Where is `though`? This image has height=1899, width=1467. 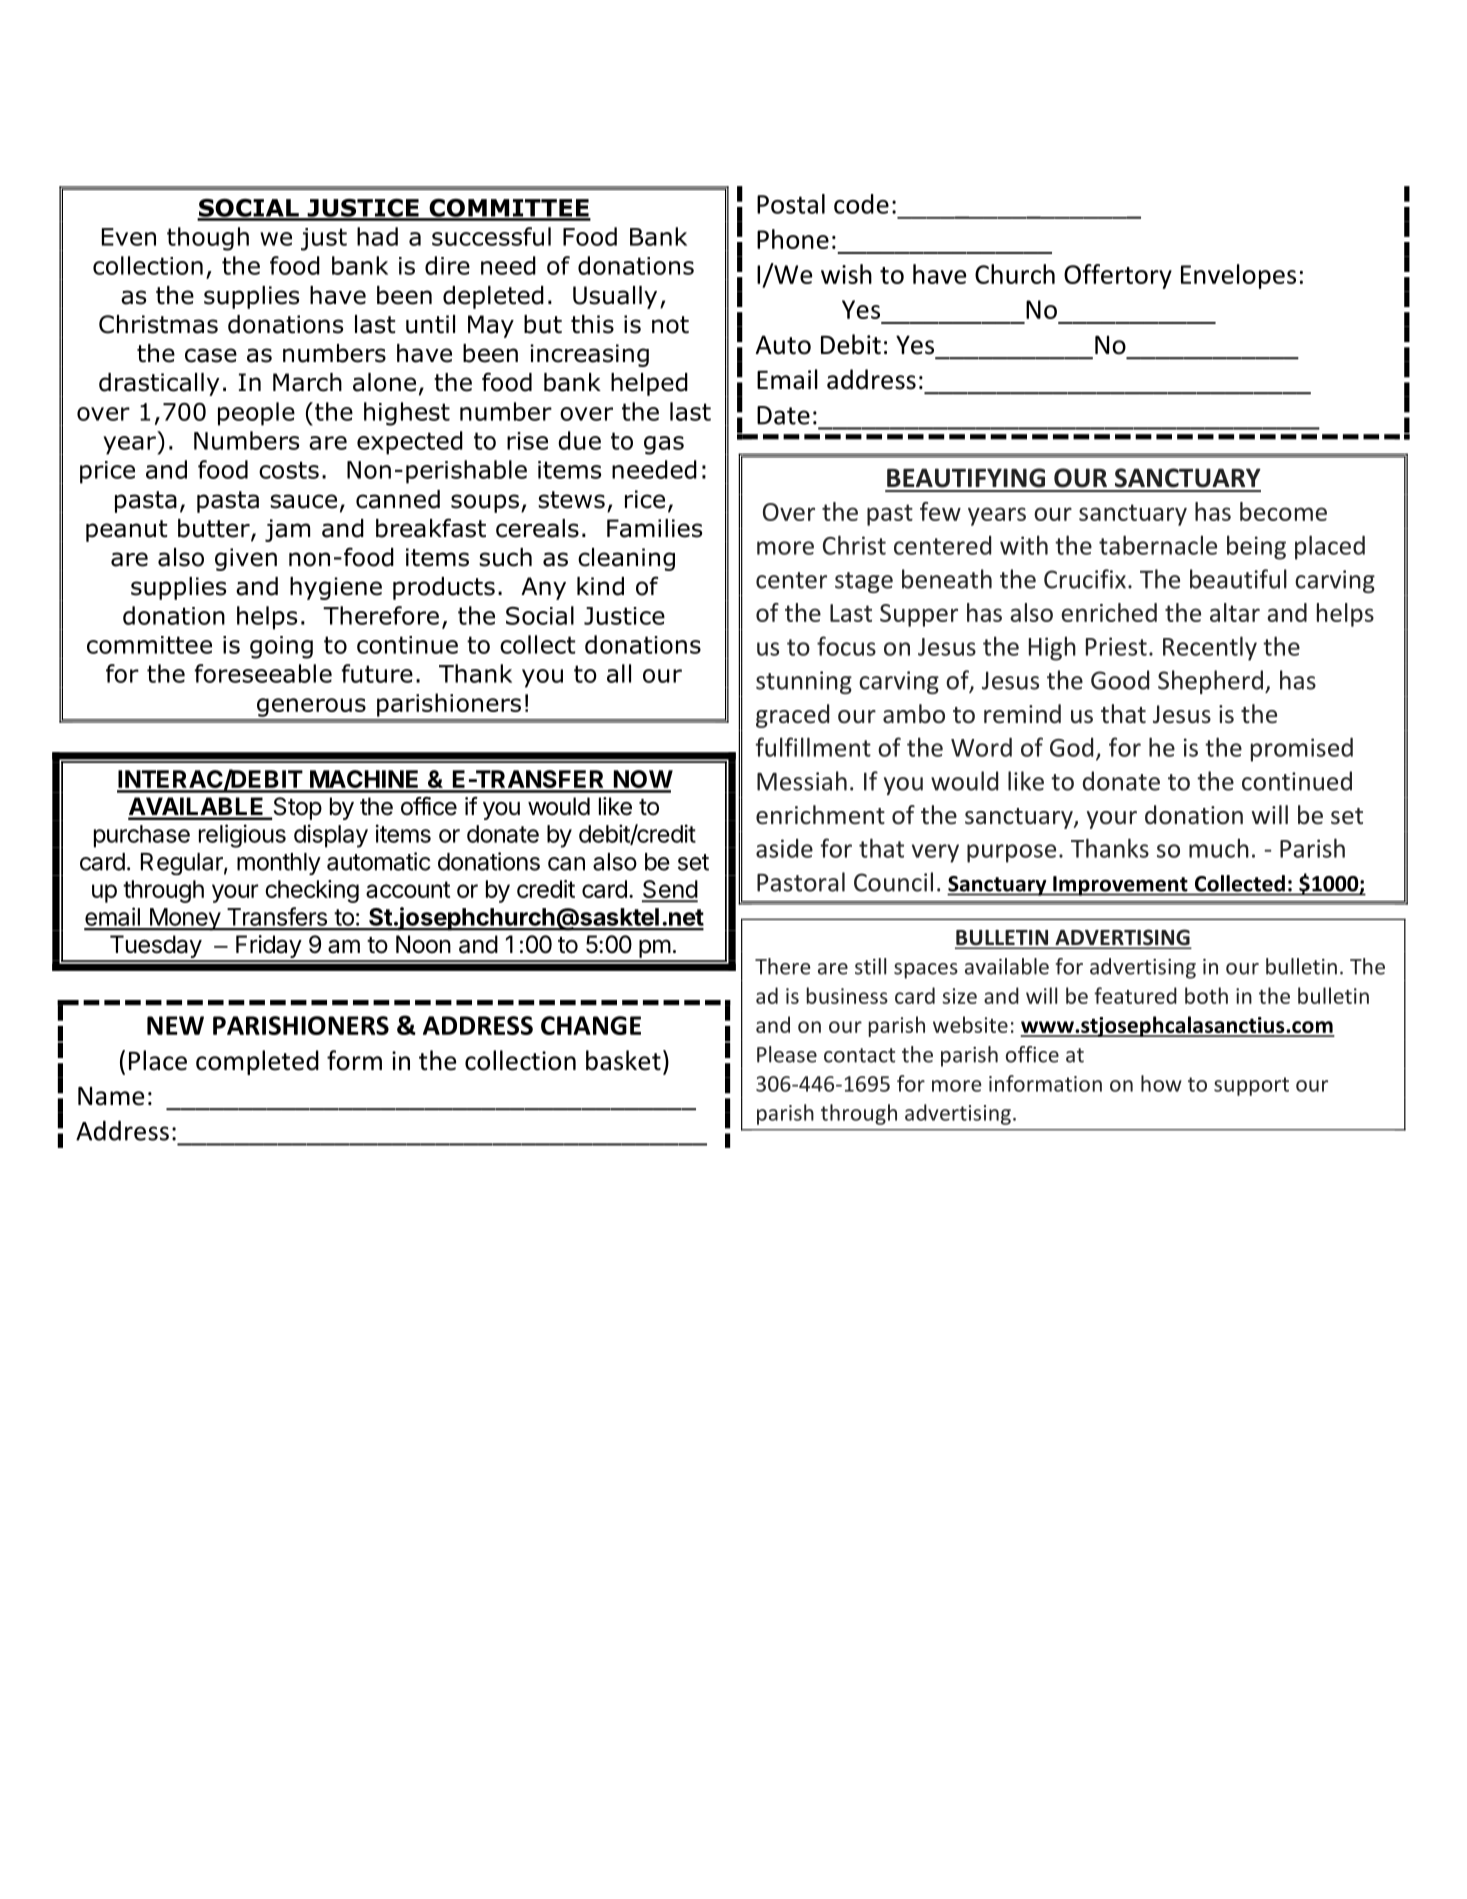 though is located at coordinates (208, 239).
